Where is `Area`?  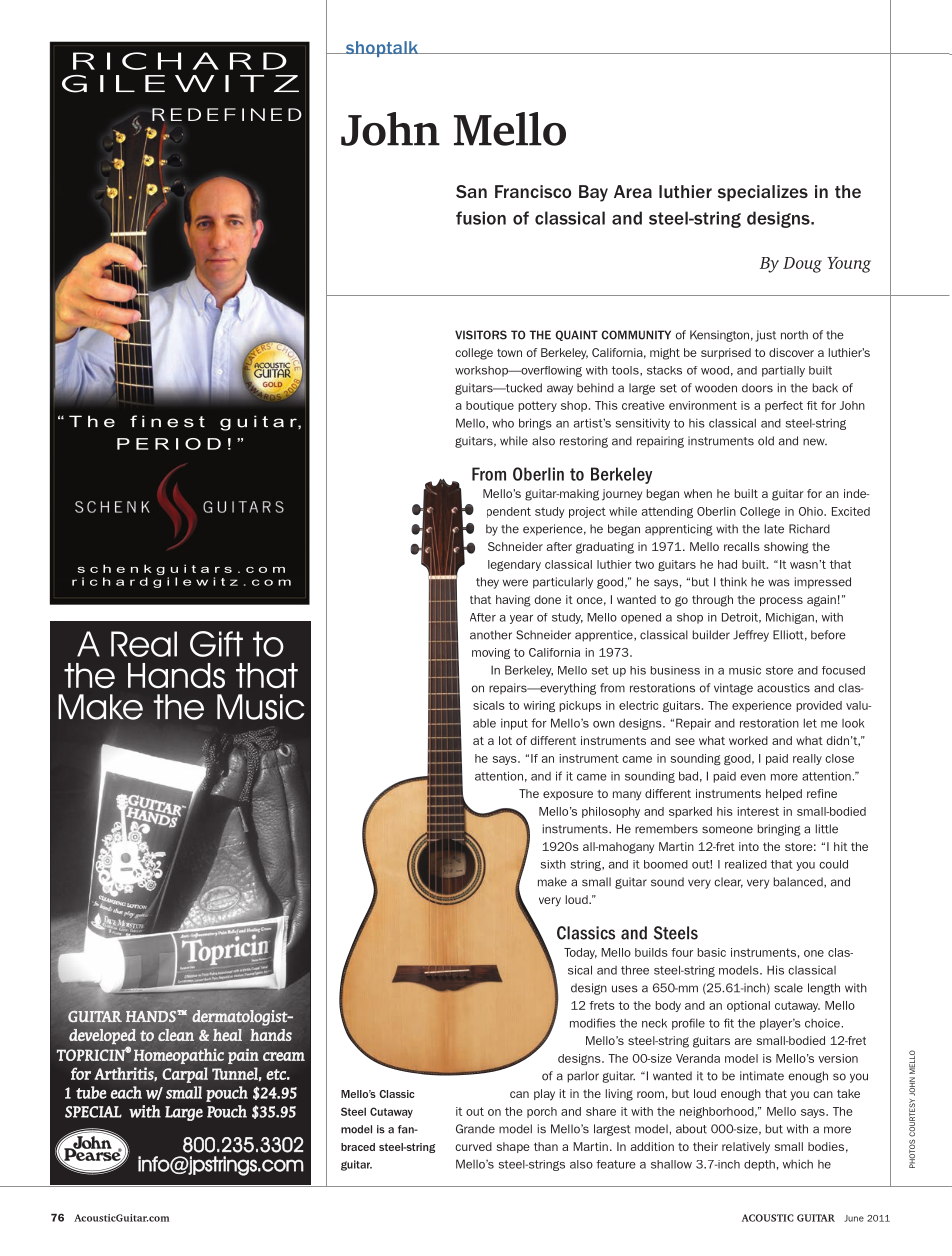
Area is located at coordinates (633, 191).
